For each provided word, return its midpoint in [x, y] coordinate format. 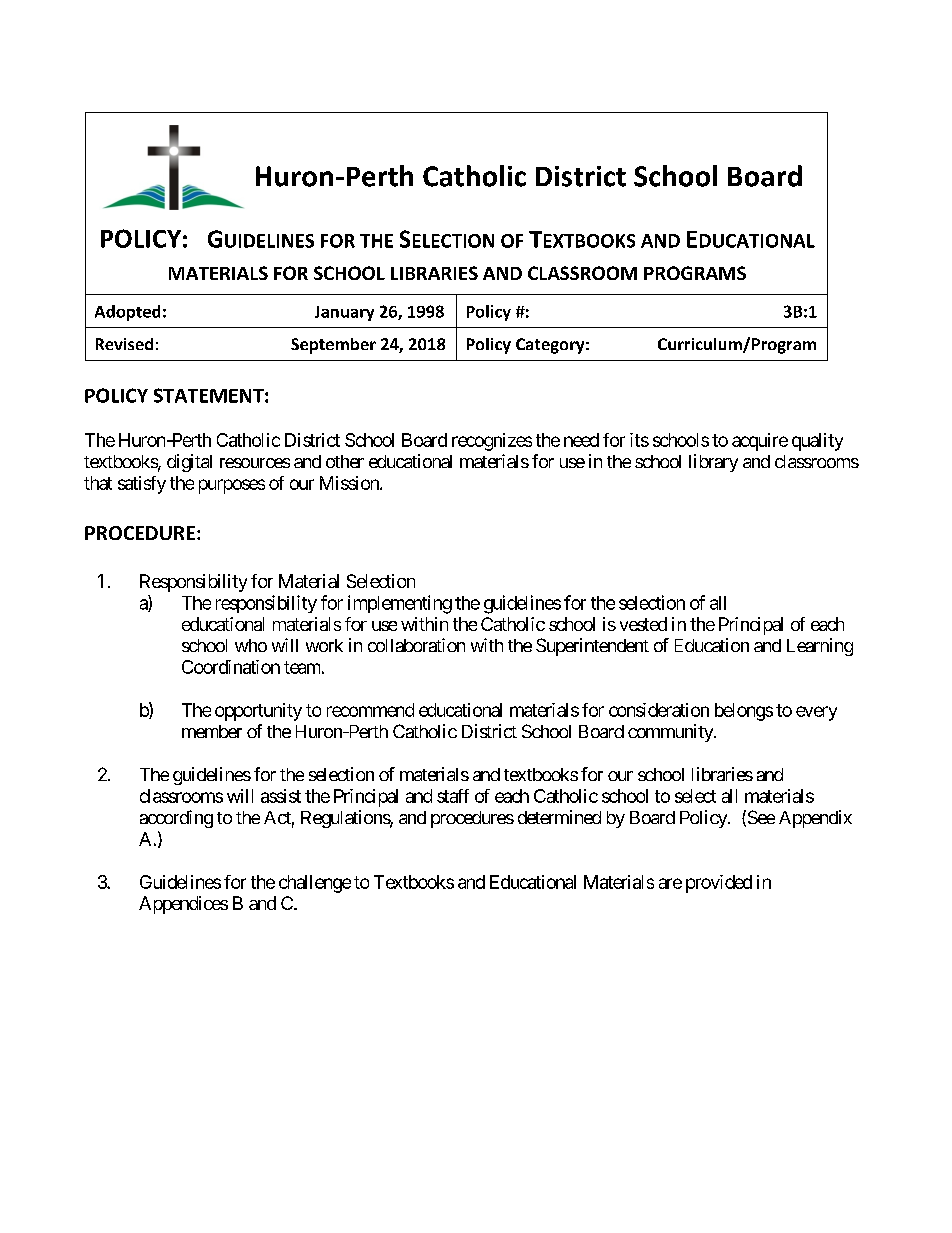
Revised [124, 344]
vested [643, 624]
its [639, 440]
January [344, 313]
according [176, 819]
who [251, 645]
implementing [400, 604]
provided [719, 884]
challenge [315, 884]
